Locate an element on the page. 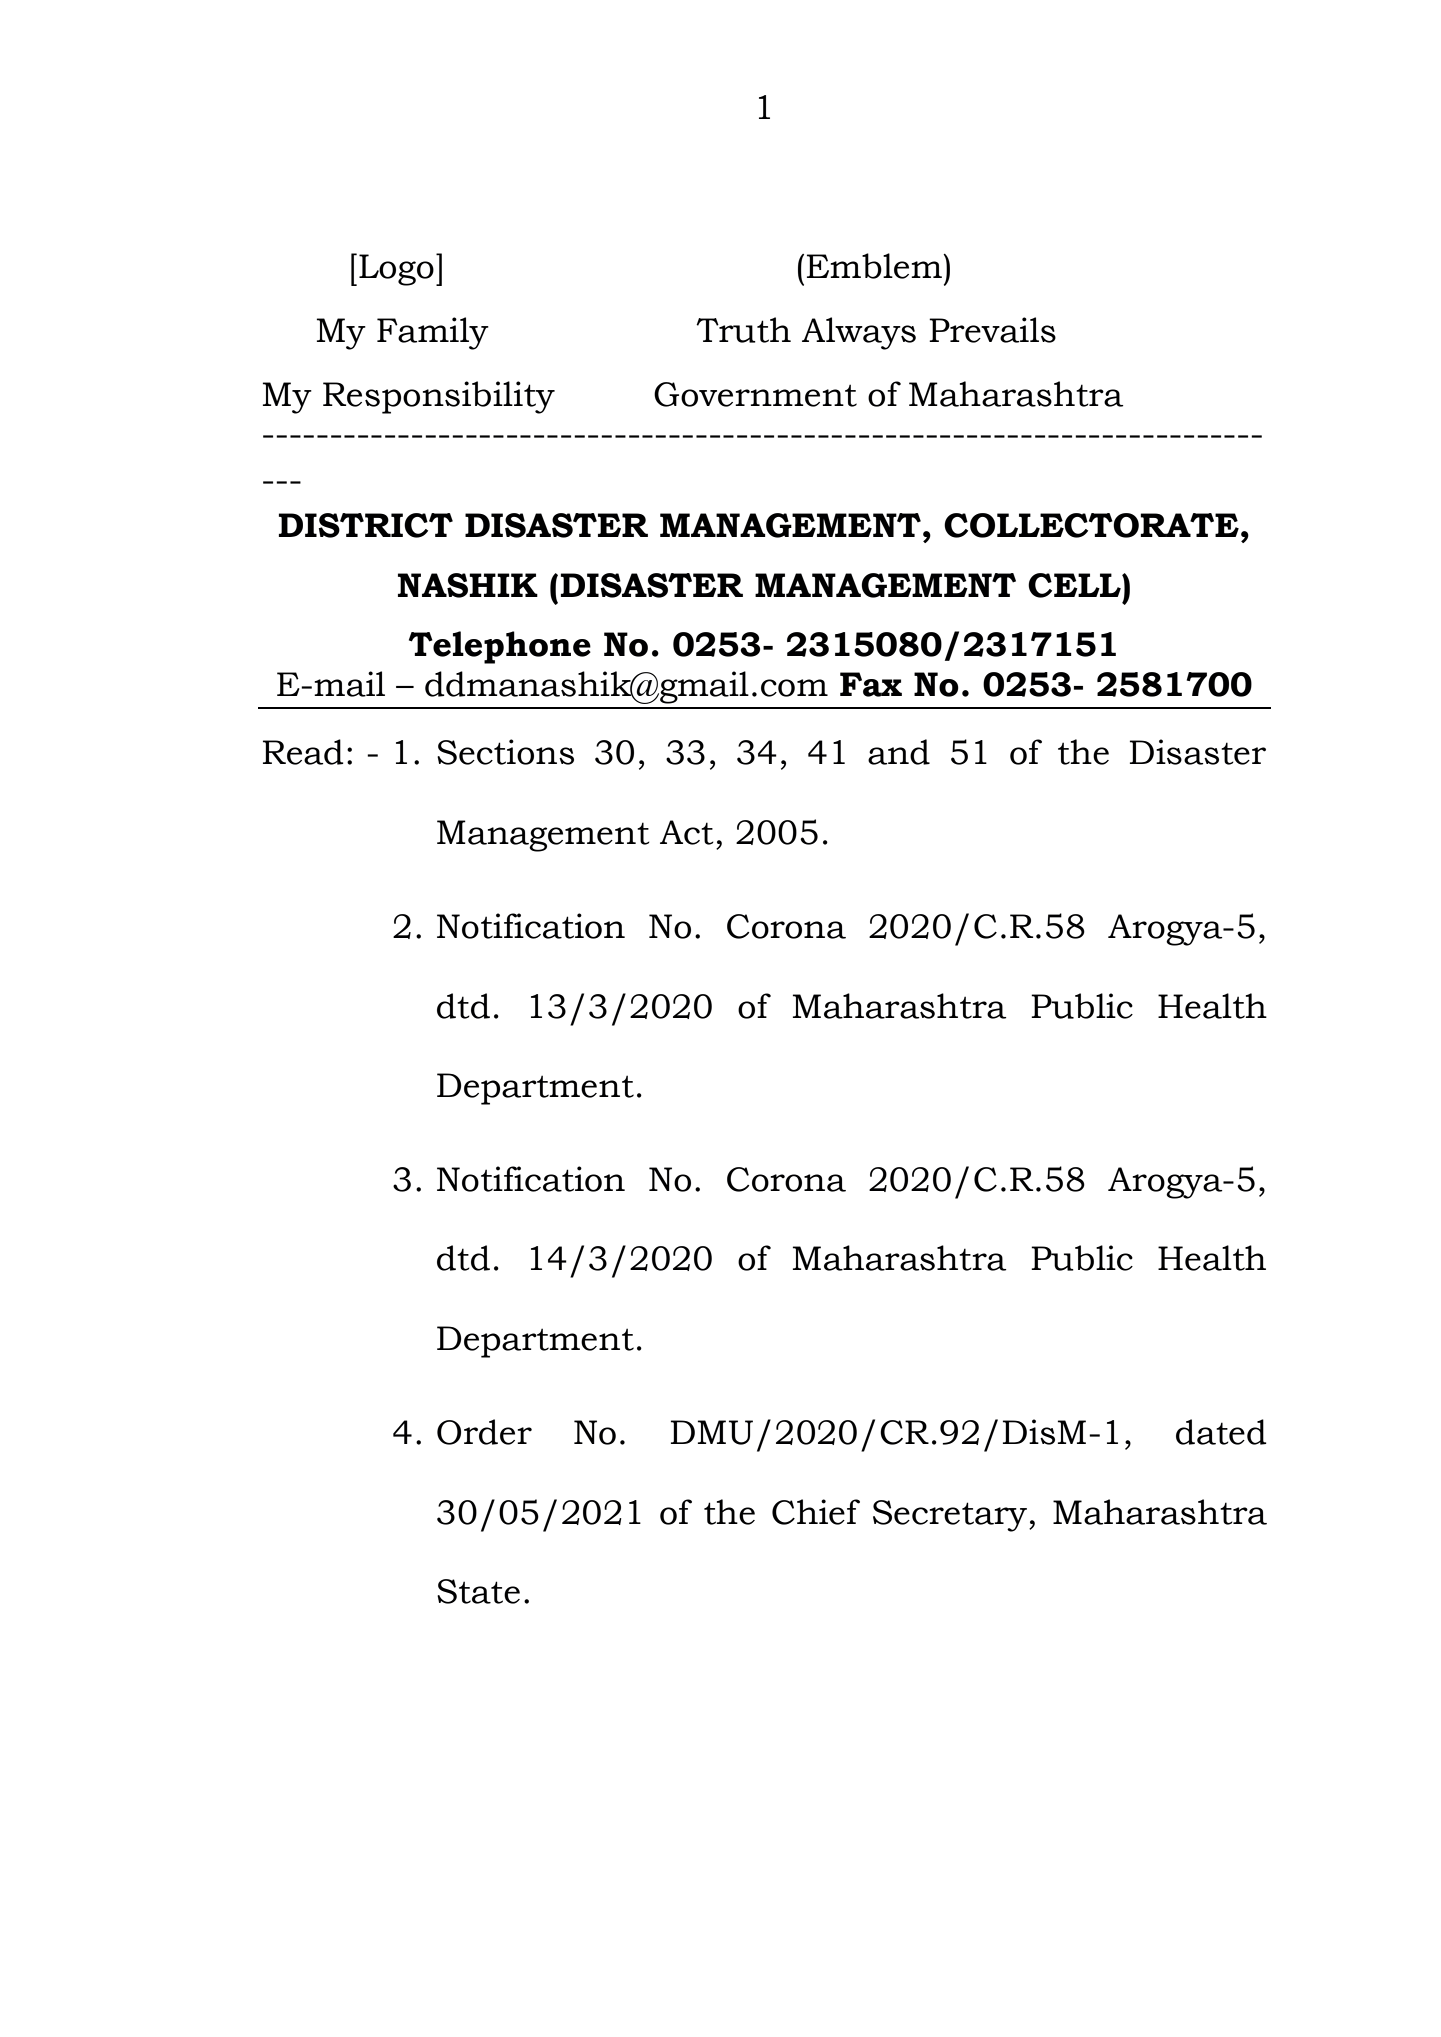  CELL is located at coordinates (1075, 585).
